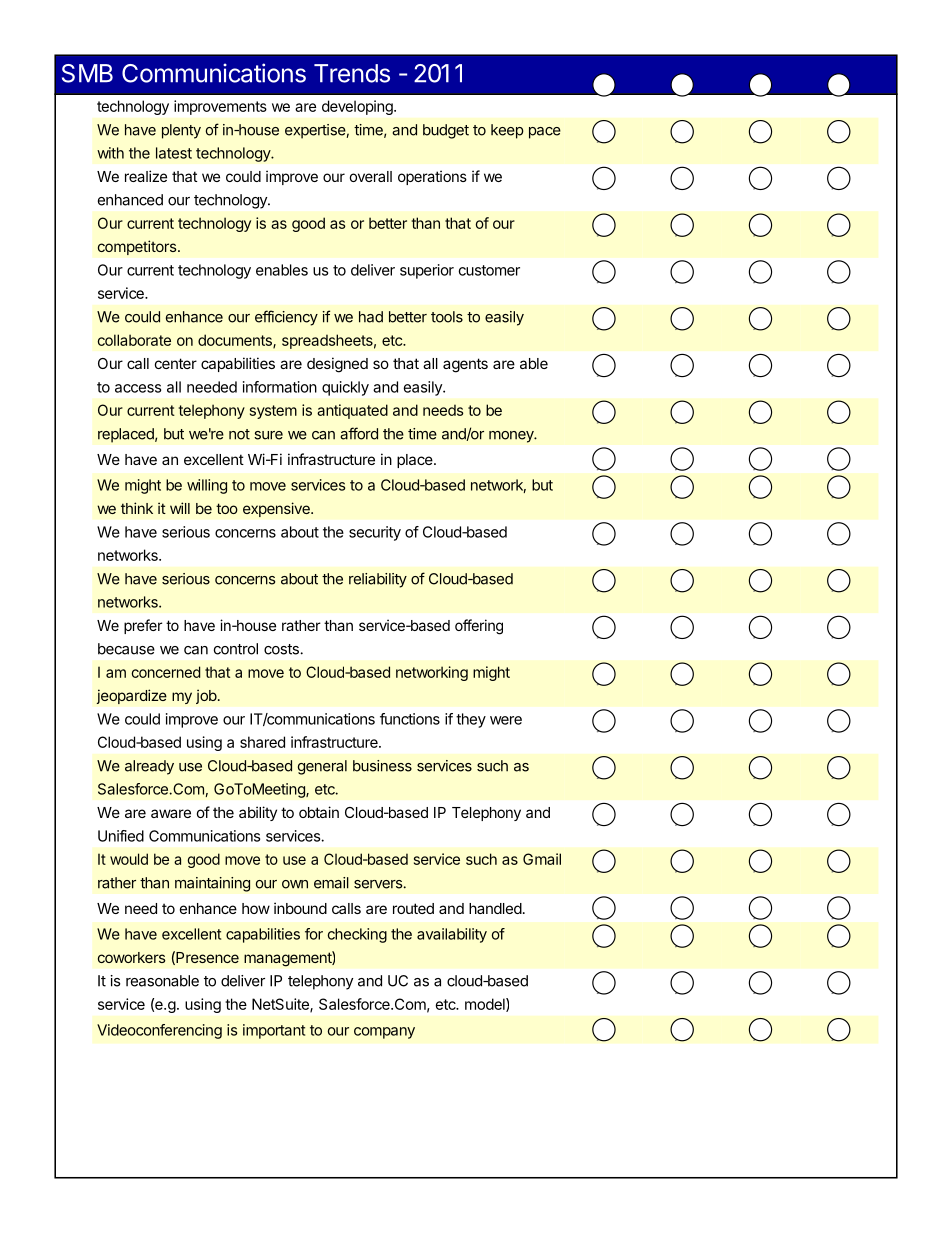  I want to click on handled, so click(495, 908).
